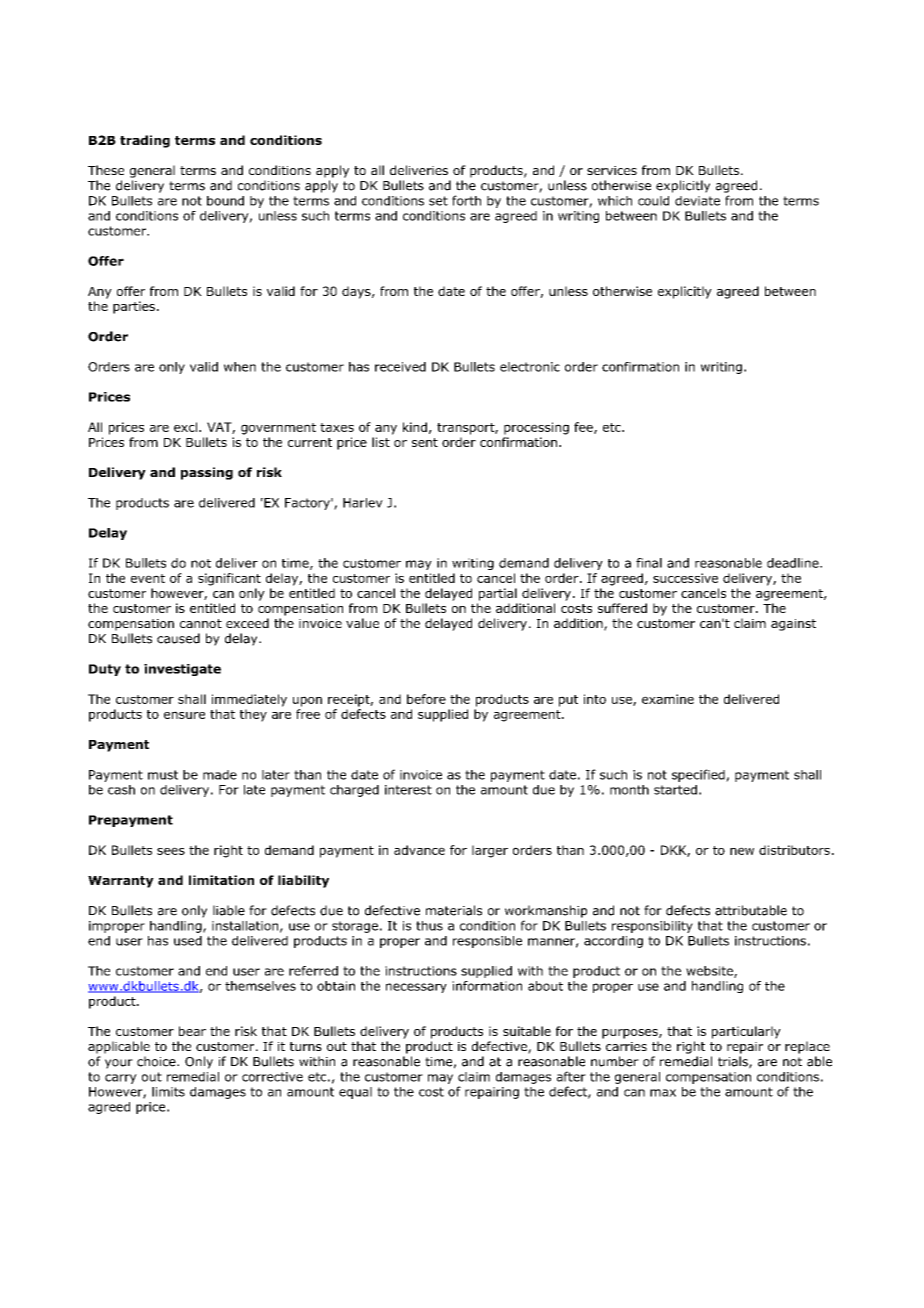 The height and width of the screenshot is (1308, 924). Describe the element at coordinates (157, 1061) in the screenshot. I see `choice` at that location.
